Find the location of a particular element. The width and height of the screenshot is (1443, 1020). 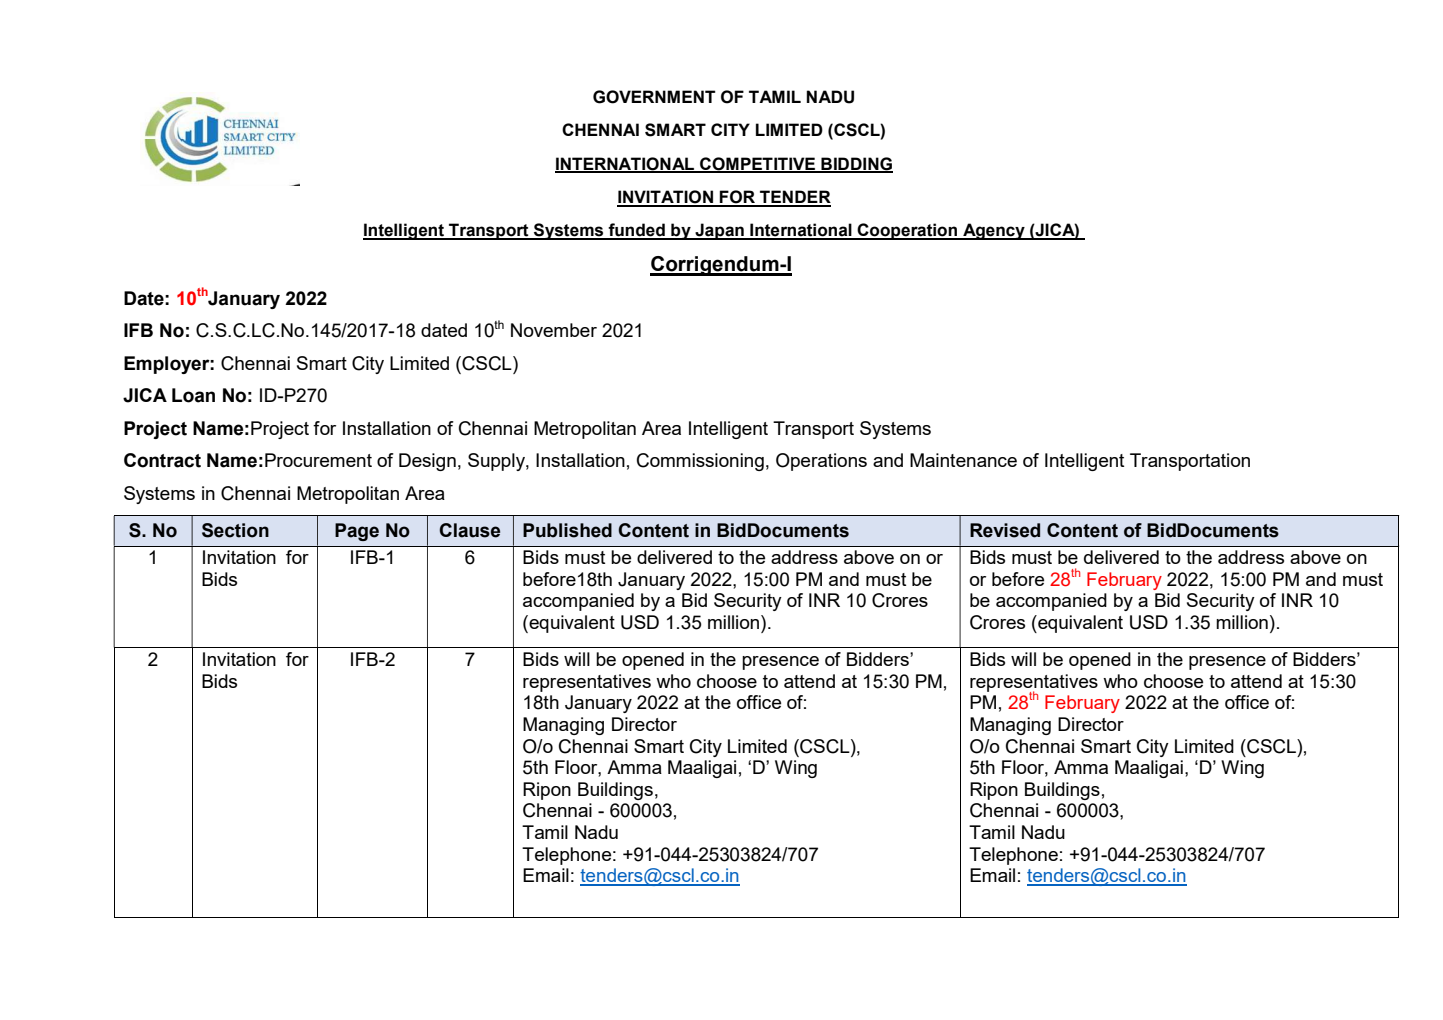

COMPETITIVE is located at coordinates (758, 164).
